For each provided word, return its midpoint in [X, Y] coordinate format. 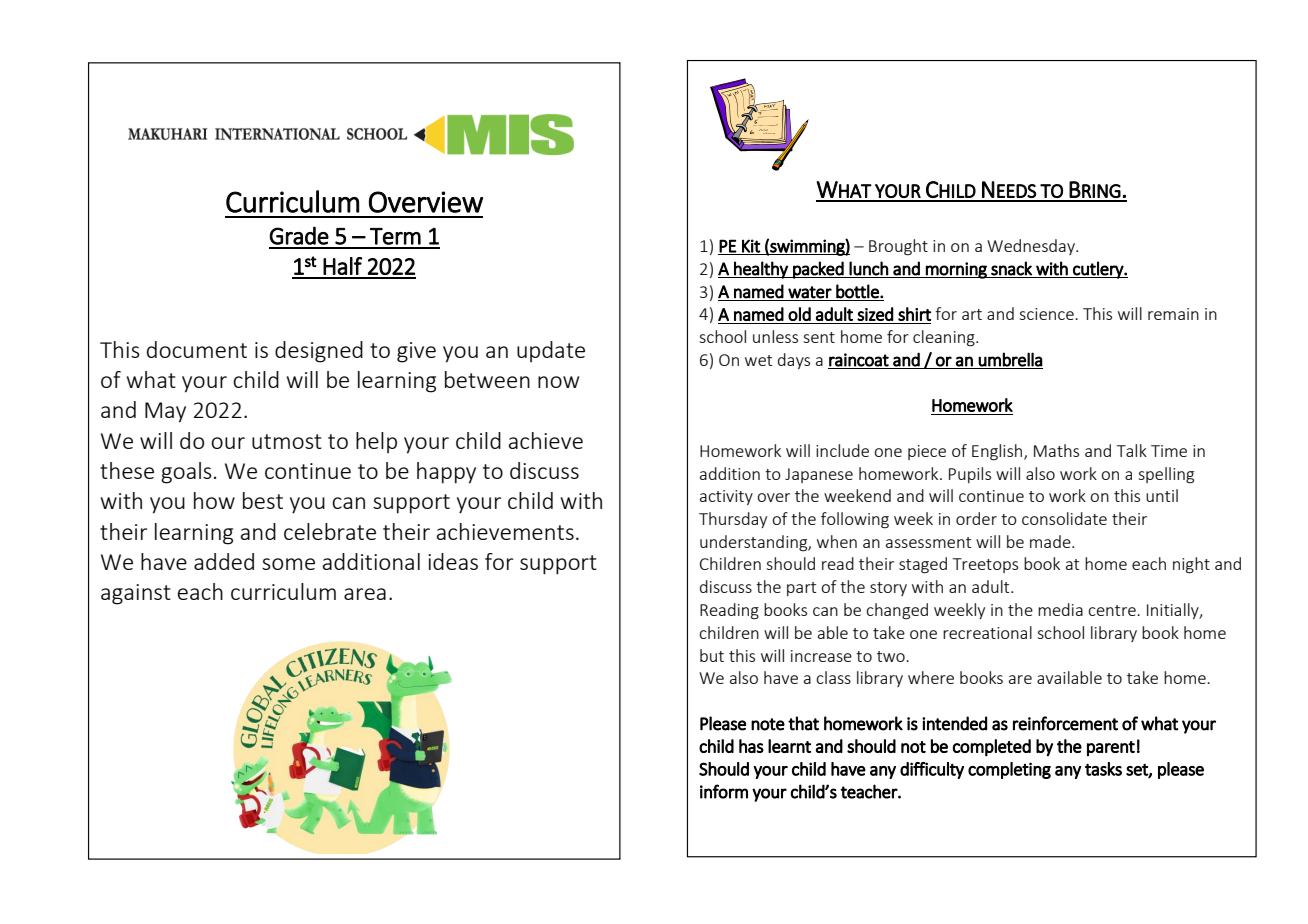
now [558, 382]
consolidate [1064, 518]
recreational [987, 632]
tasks [1103, 769]
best [263, 500]
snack [1011, 268]
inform [724, 791]
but [712, 655]
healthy [761, 270]
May [165, 412]
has [751, 746]
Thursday [733, 520]
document [197, 349]
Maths [1056, 450]
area [365, 594]
